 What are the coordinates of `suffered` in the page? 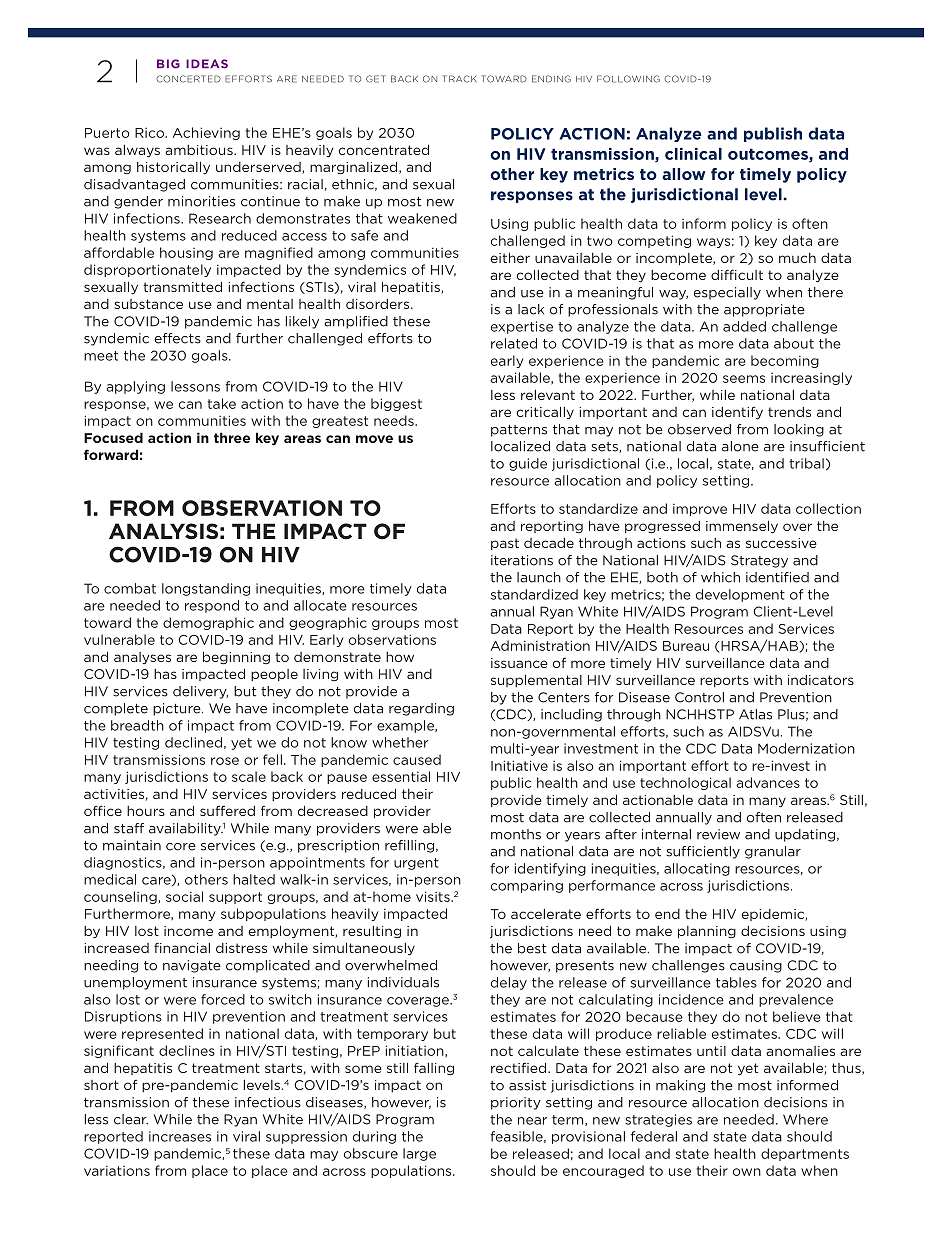 It's located at (227, 810).
